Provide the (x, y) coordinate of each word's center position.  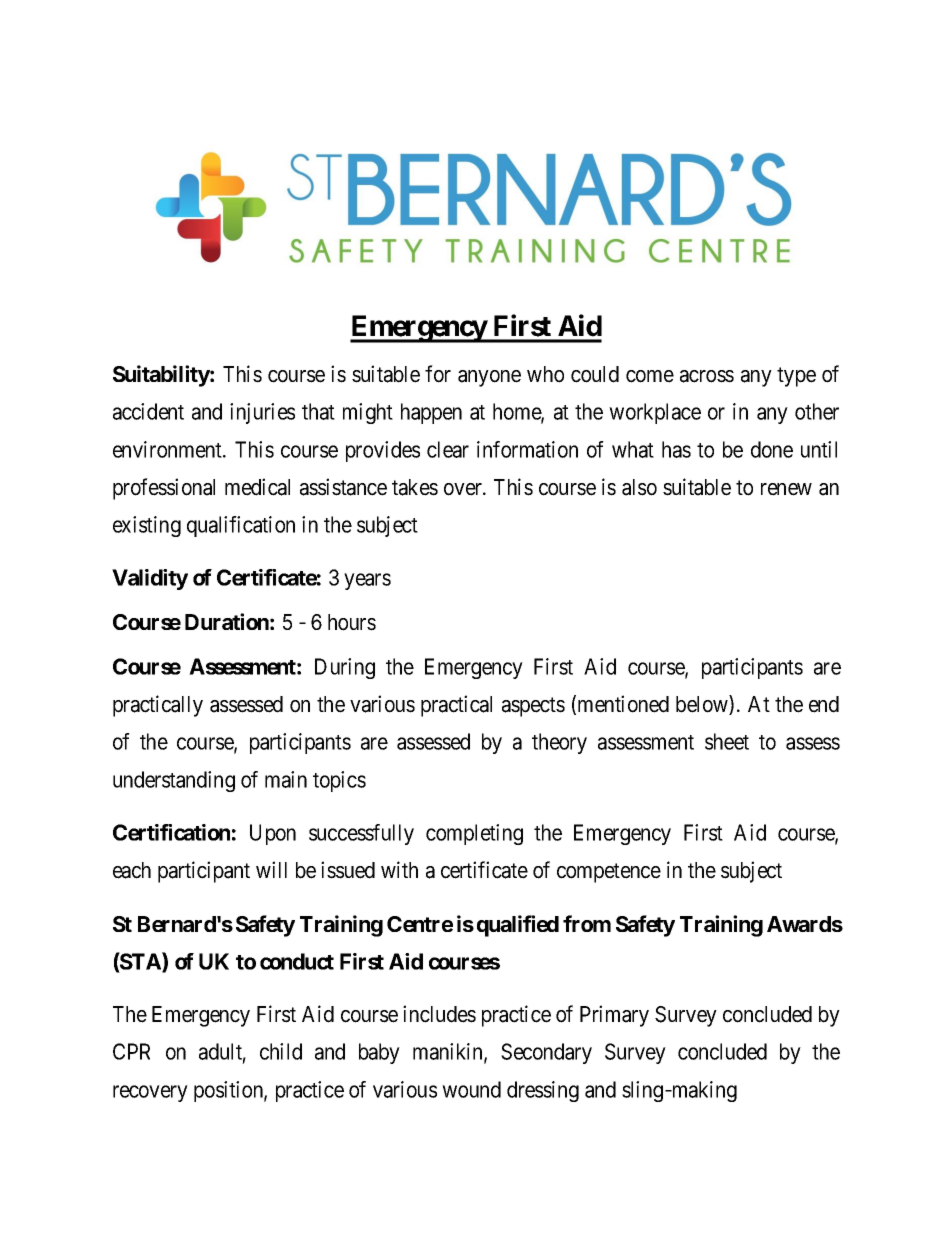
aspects (533, 707)
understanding (174, 781)
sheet (727, 741)
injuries (262, 413)
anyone (489, 378)
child (281, 1051)
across (707, 376)
